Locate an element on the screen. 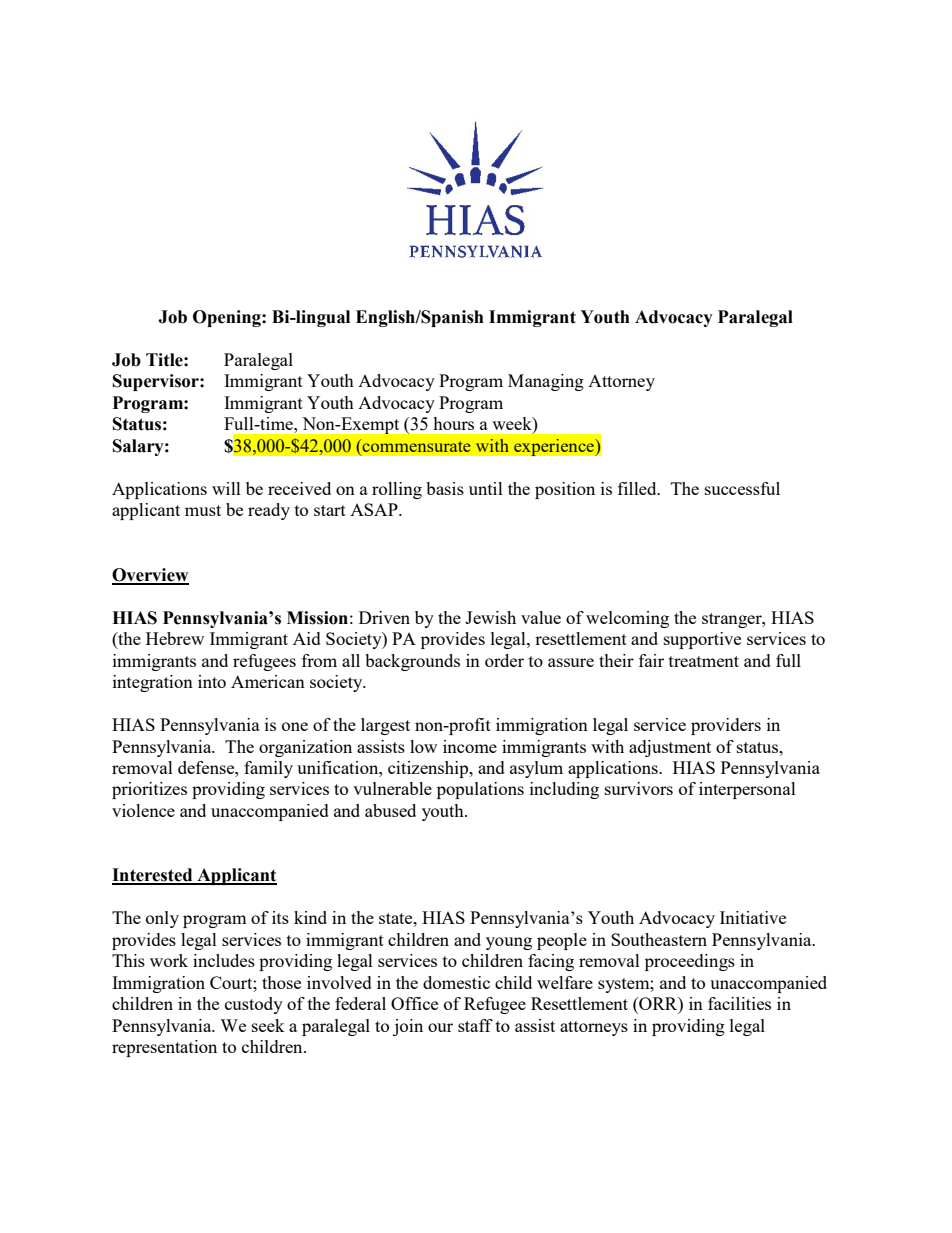 Image resolution: width=952 pixels, height=1233 pixels. representation is located at coordinates (164, 1048).
